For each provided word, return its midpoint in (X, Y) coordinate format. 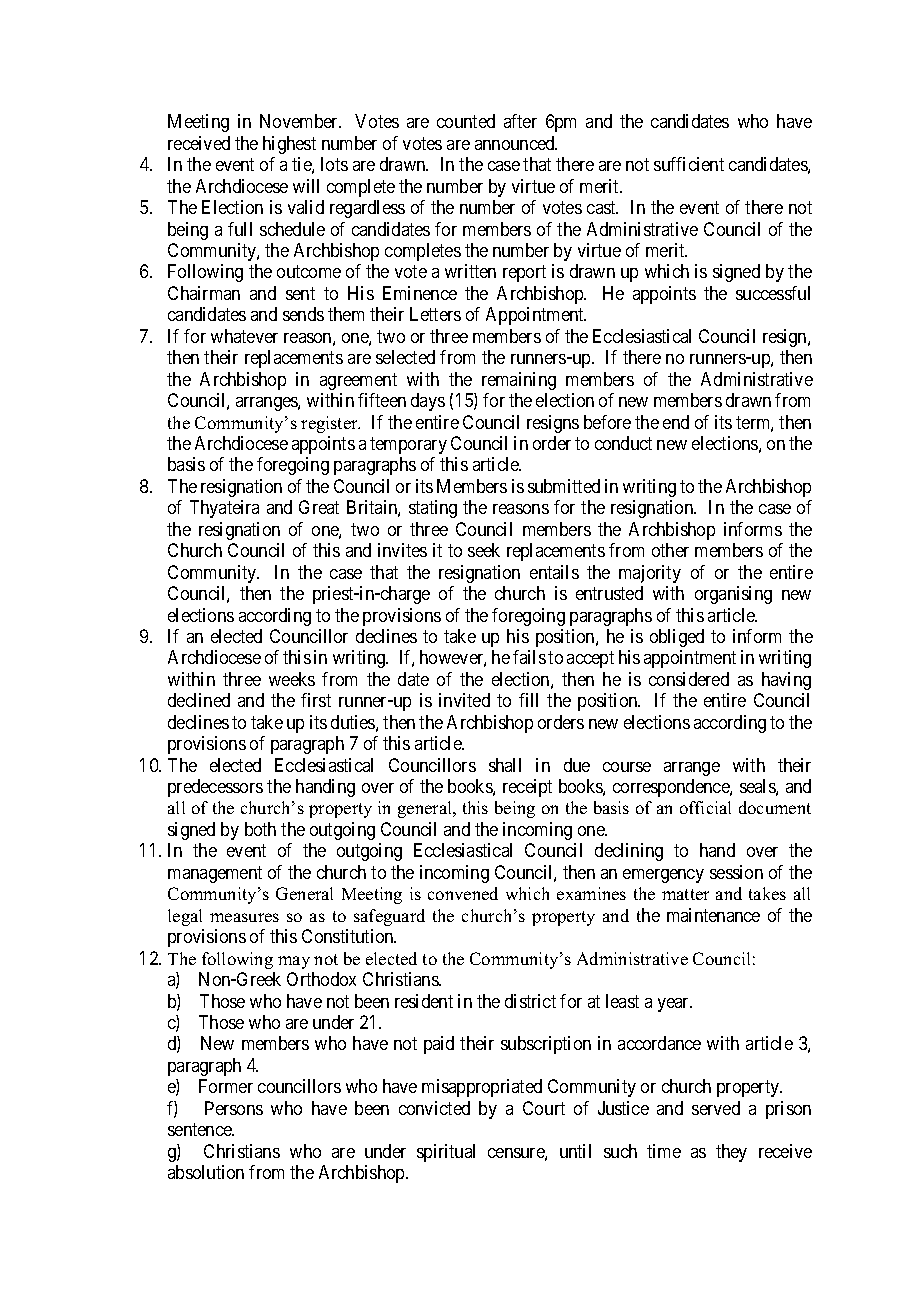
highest (289, 145)
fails (529, 657)
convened (463, 893)
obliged (677, 638)
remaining (519, 381)
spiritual (446, 1153)
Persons (234, 1108)
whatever (244, 336)
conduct (623, 443)
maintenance (713, 915)
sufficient (689, 164)
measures (244, 917)
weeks (292, 679)
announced (516, 143)
